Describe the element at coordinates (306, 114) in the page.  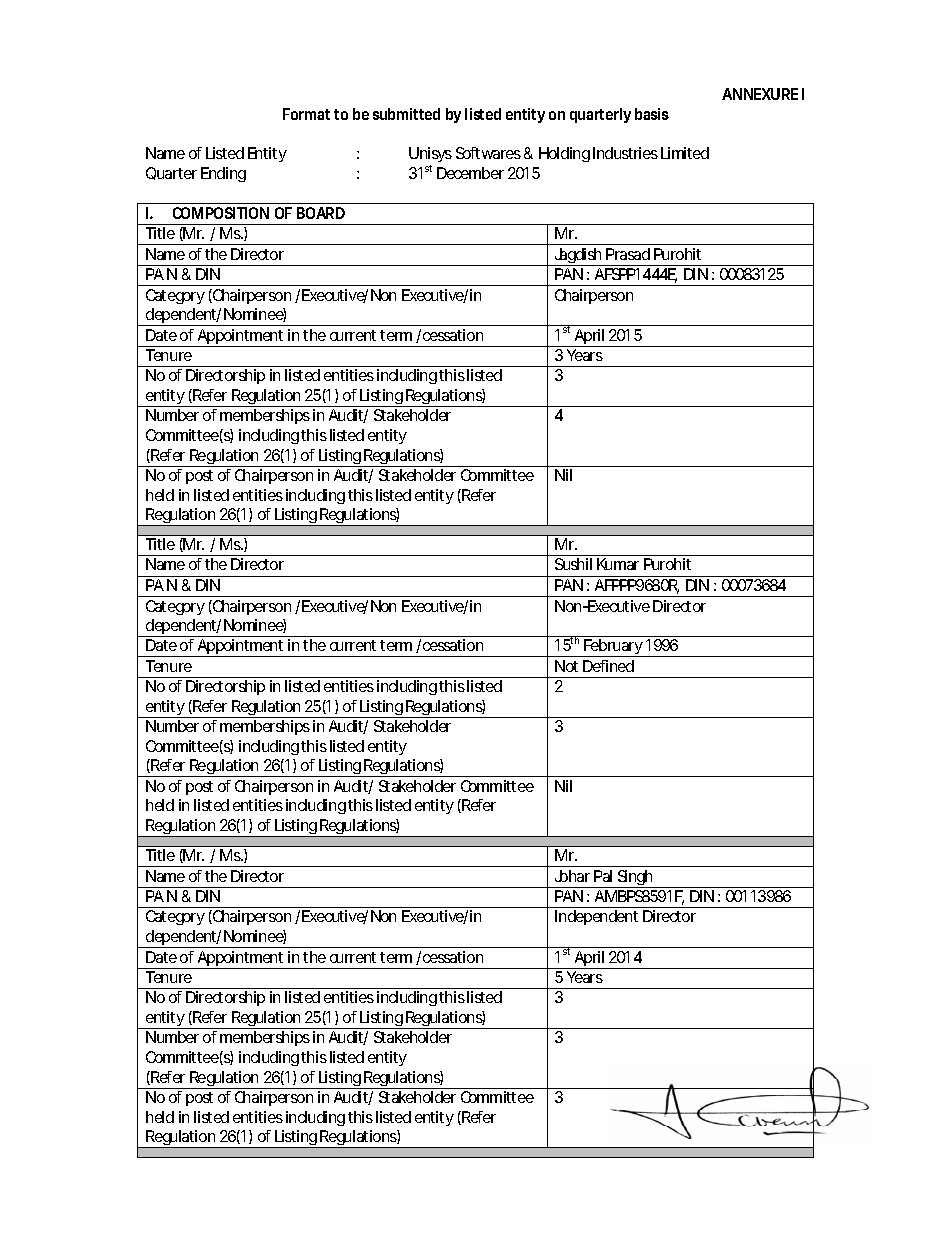
I see `Format` at that location.
